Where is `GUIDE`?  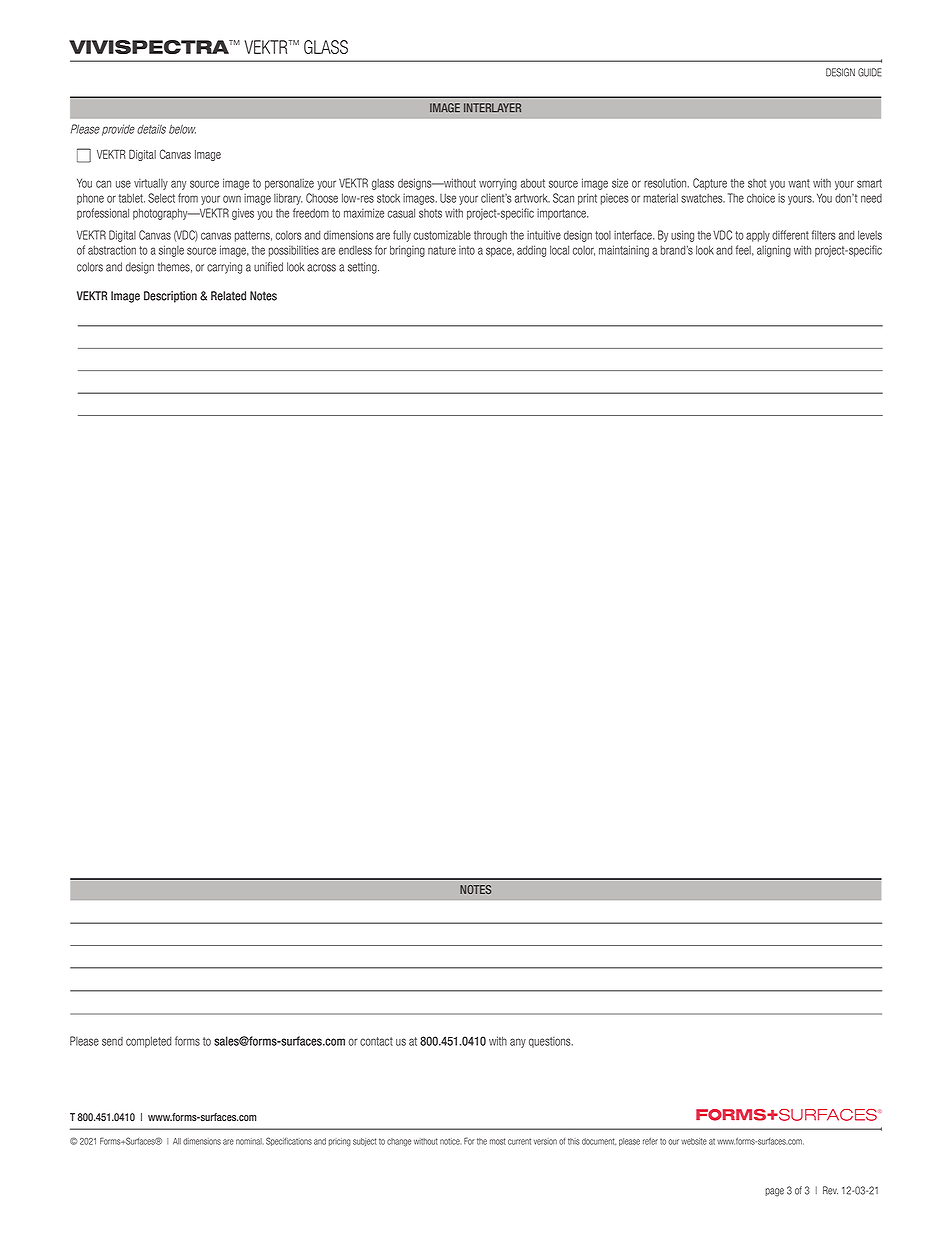
GUIDE is located at coordinates (869, 72).
